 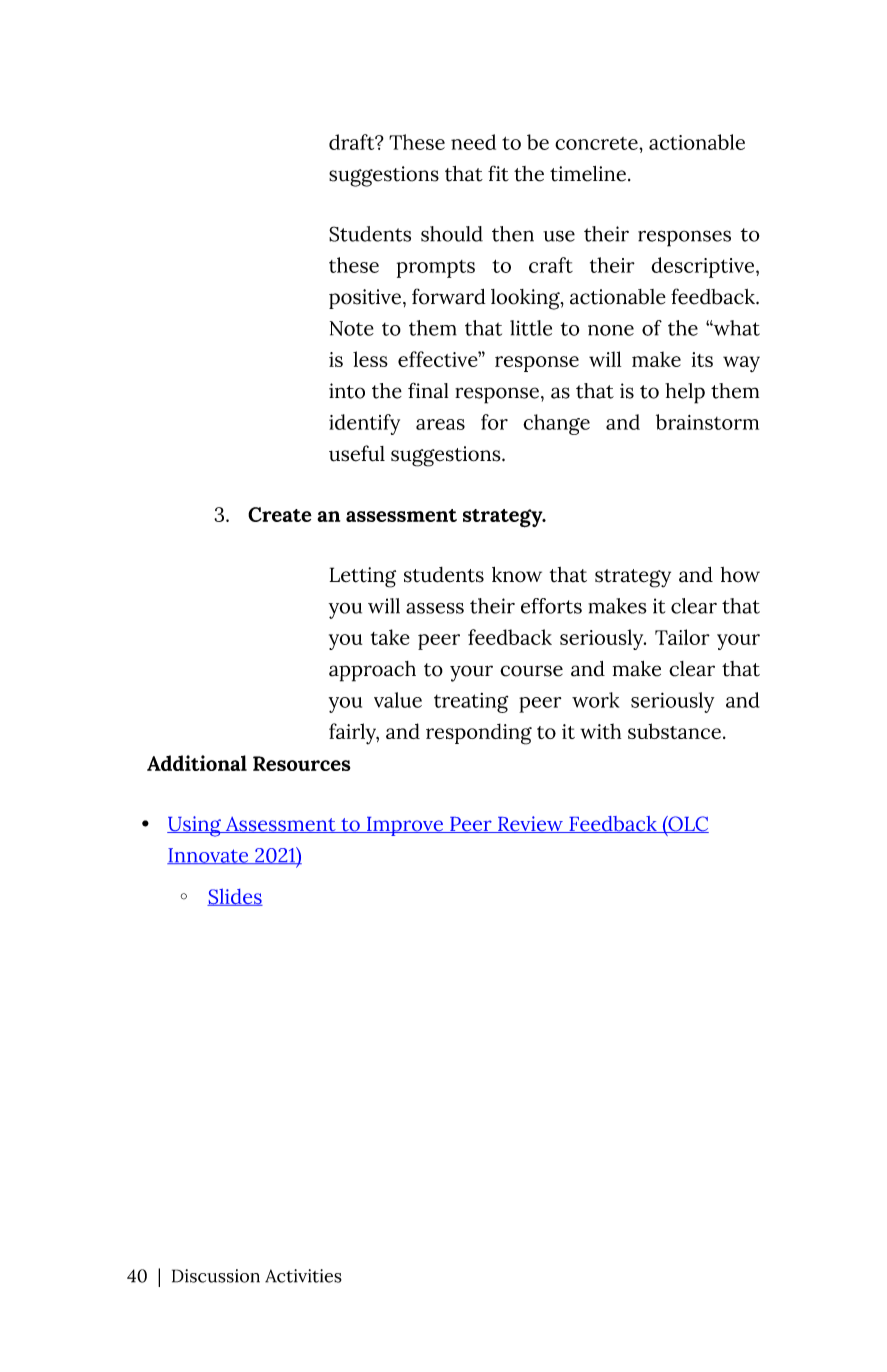 I want to click on concrete, so click(x=597, y=143).
